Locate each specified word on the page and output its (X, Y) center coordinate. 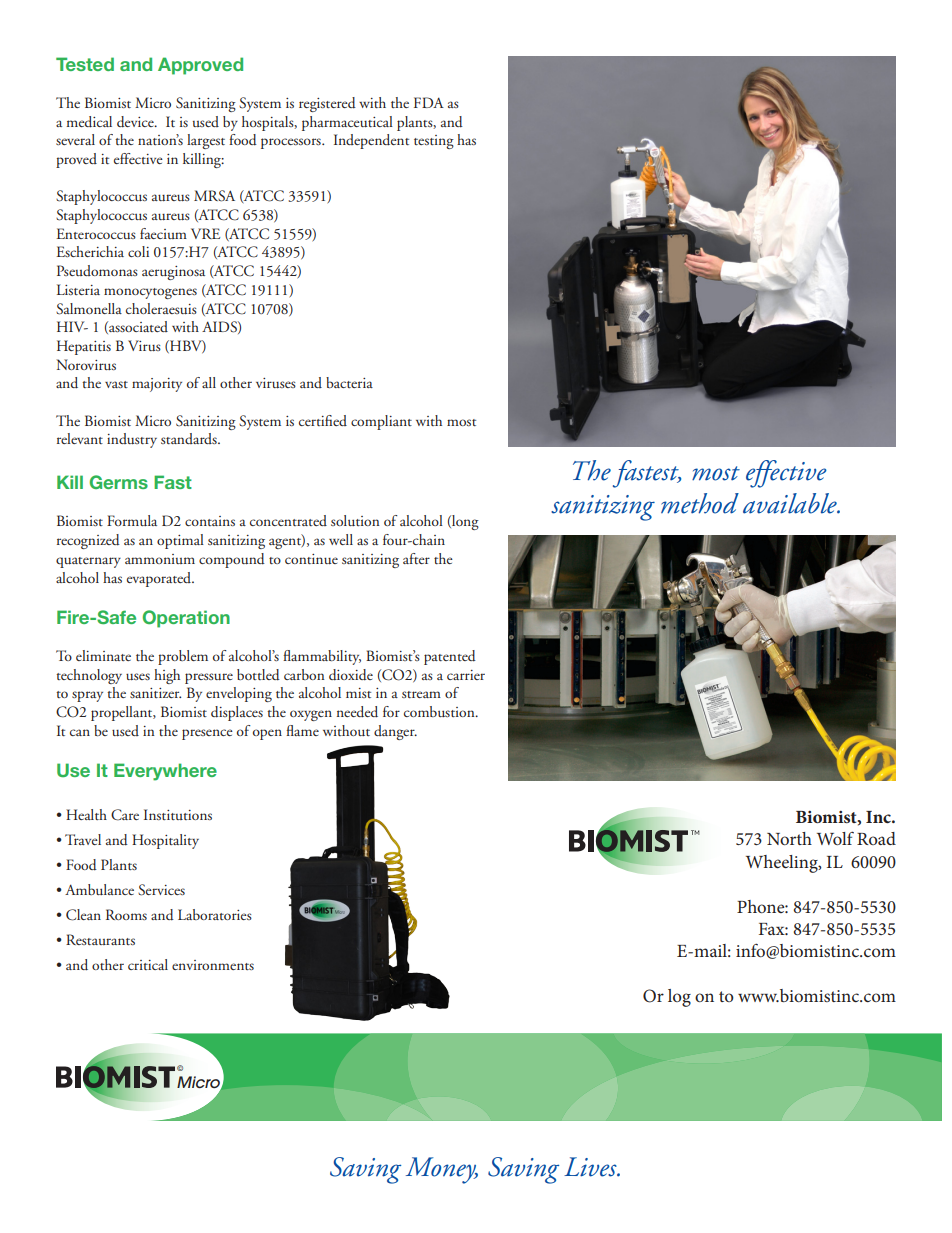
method (700, 503)
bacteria (349, 382)
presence (207, 734)
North (789, 838)
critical (148, 964)
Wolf (835, 838)
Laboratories (215, 914)
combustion (440, 711)
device (136, 122)
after (416, 558)
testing (434, 142)
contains (210, 521)
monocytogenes (150, 293)
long (464, 522)
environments (213, 965)
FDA (429, 102)
